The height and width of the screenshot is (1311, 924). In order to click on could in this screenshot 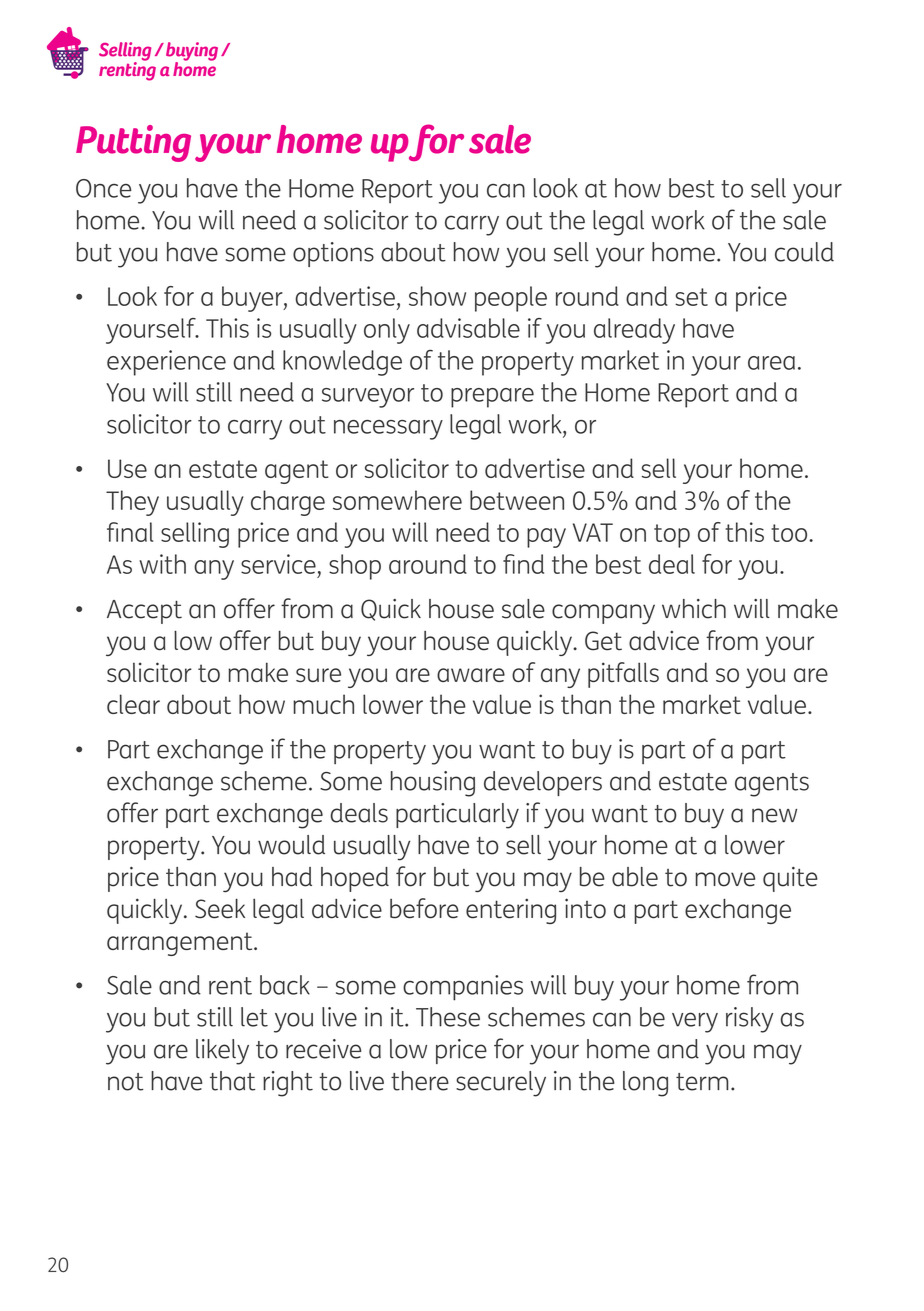, I will do `click(804, 252)`.
